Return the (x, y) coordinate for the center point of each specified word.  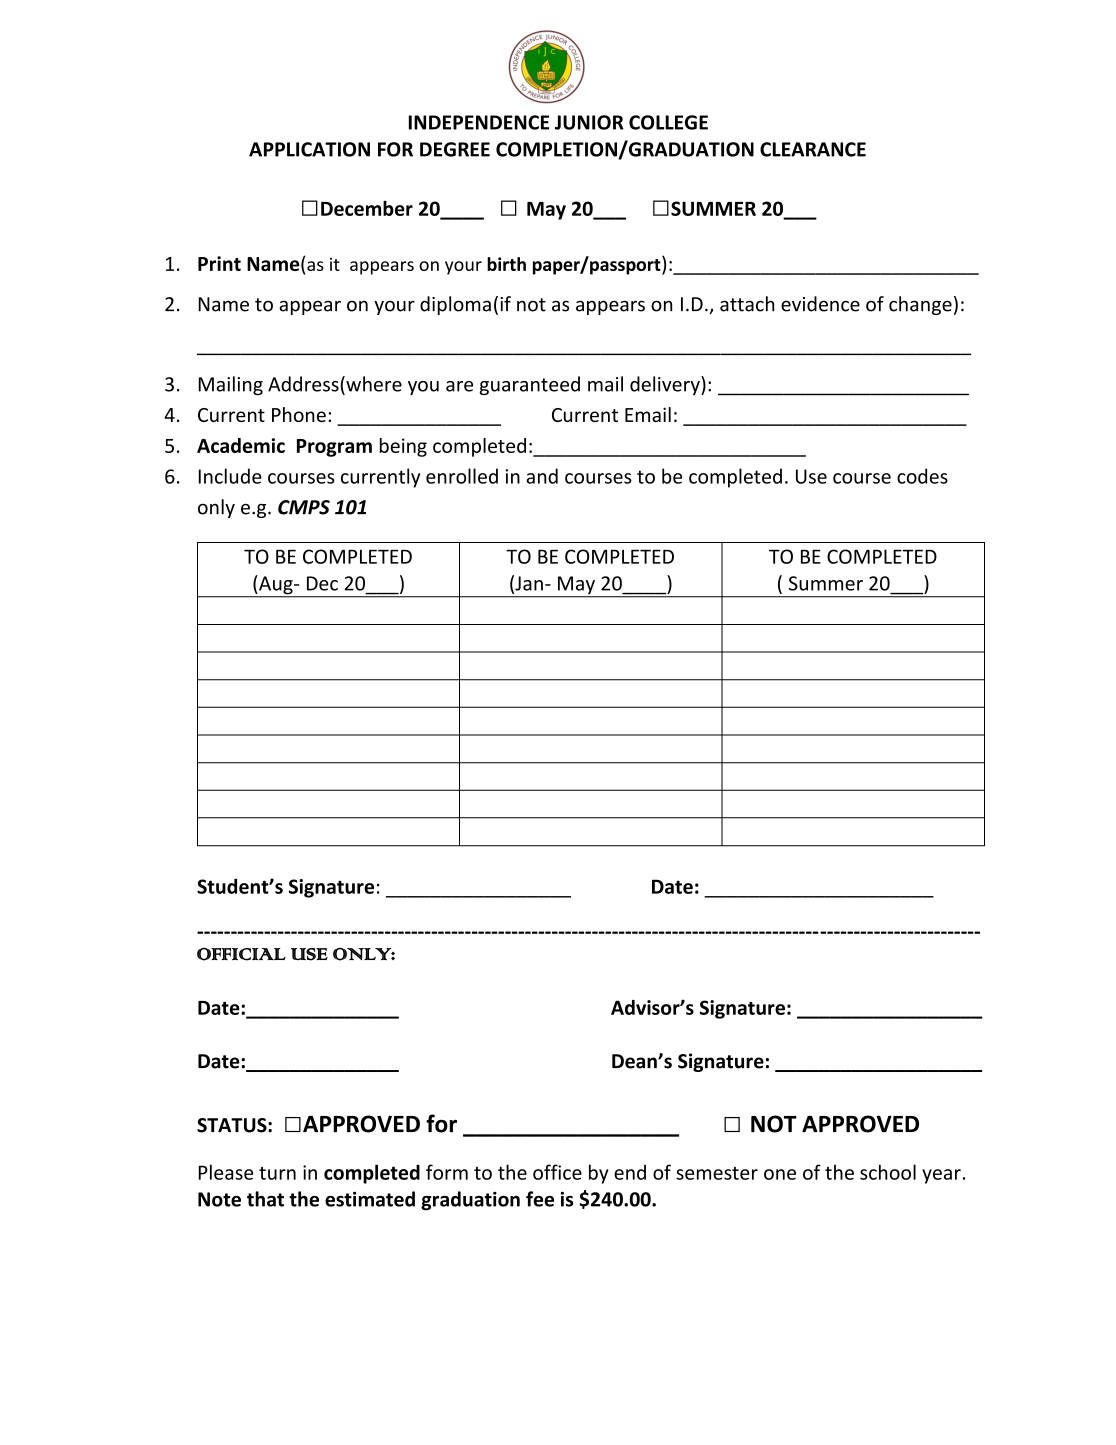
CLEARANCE (813, 149)
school (888, 1172)
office (557, 1172)
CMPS (304, 507)
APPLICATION (309, 149)
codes (922, 476)
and (542, 476)
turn (277, 1173)
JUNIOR (589, 122)
